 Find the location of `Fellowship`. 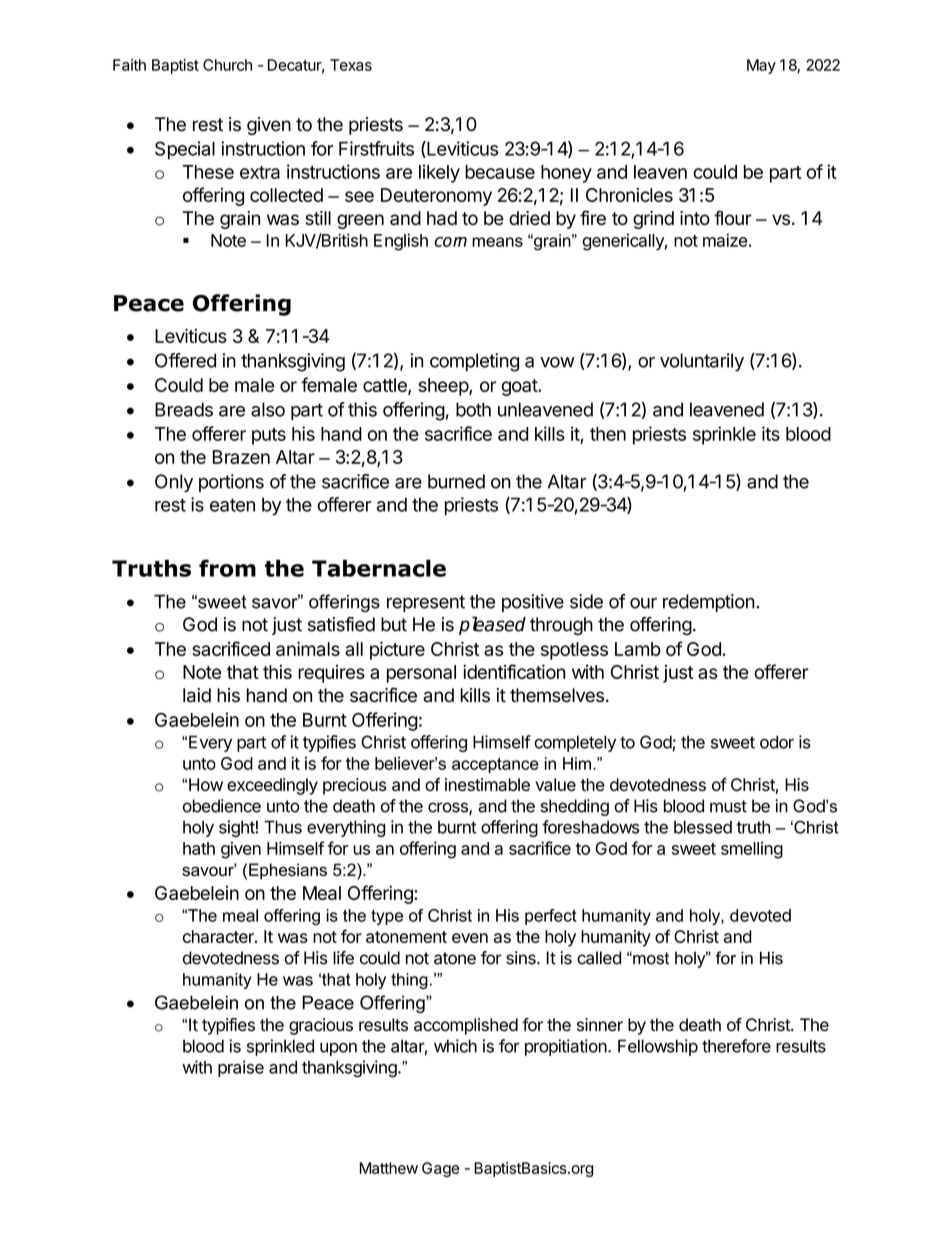

Fellowship is located at coordinates (658, 1047).
